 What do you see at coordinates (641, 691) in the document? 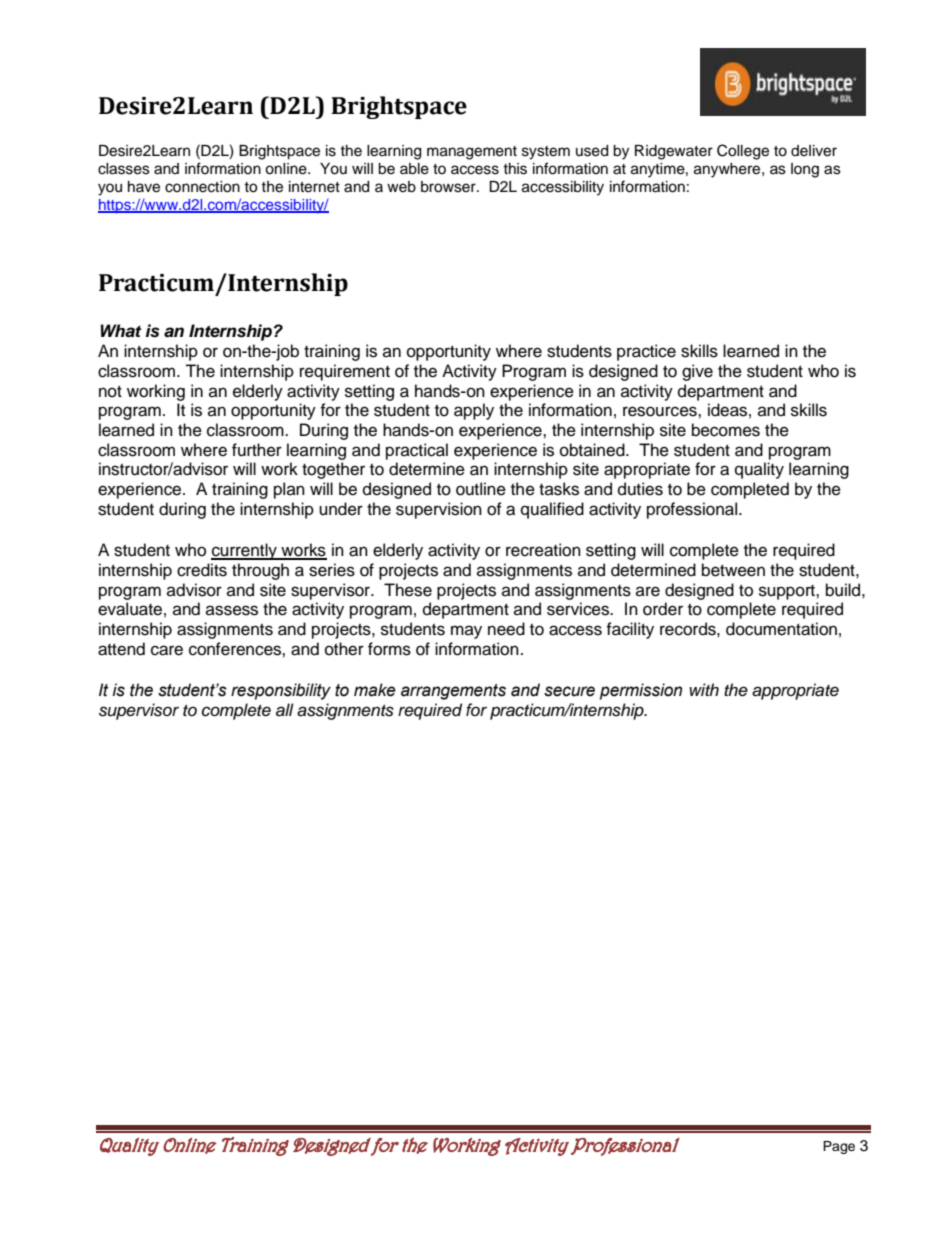
I see `permission` at bounding box center [641, 691].
